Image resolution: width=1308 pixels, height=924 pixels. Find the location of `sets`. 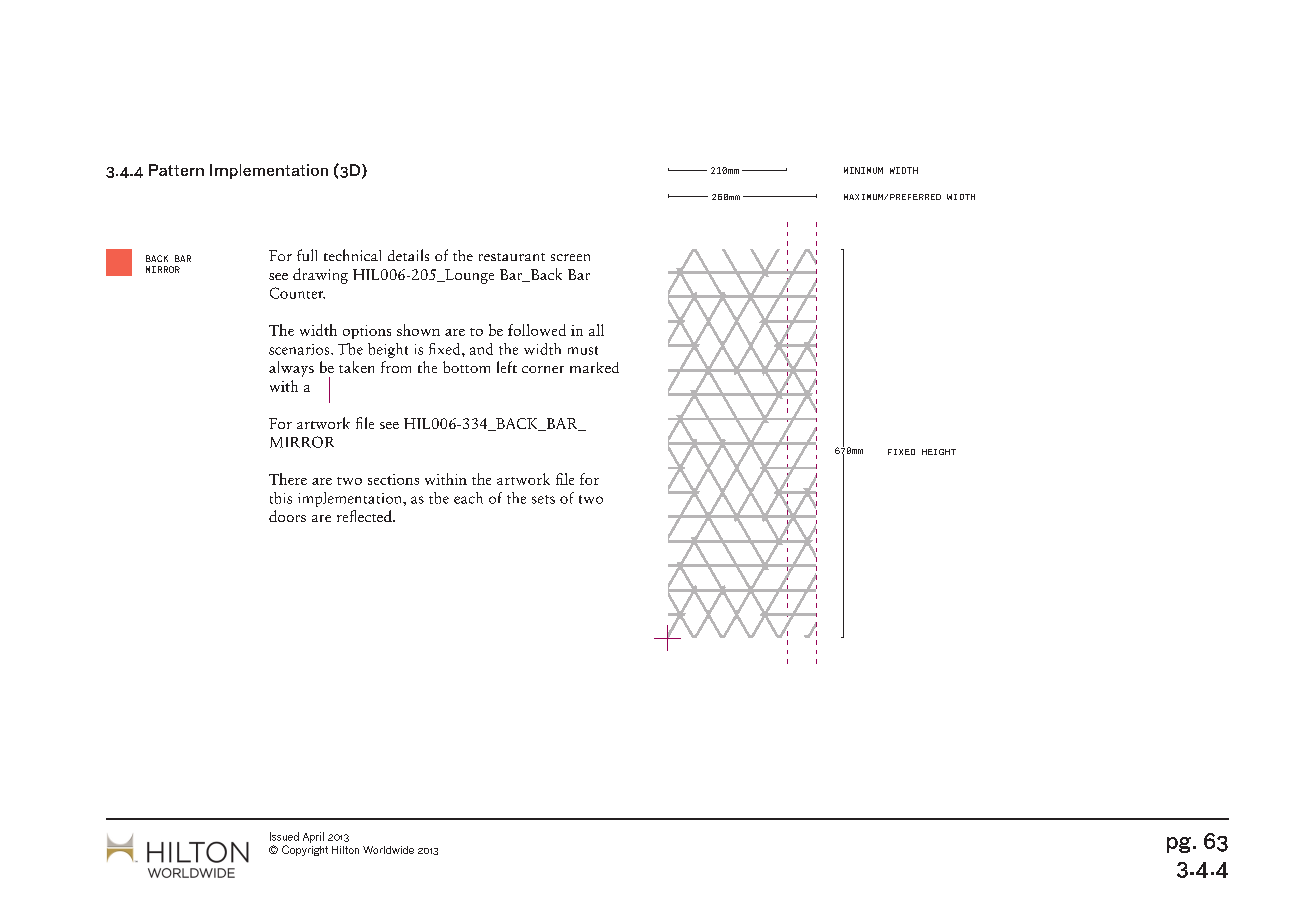

sets is located at coordinates (543, 499).
